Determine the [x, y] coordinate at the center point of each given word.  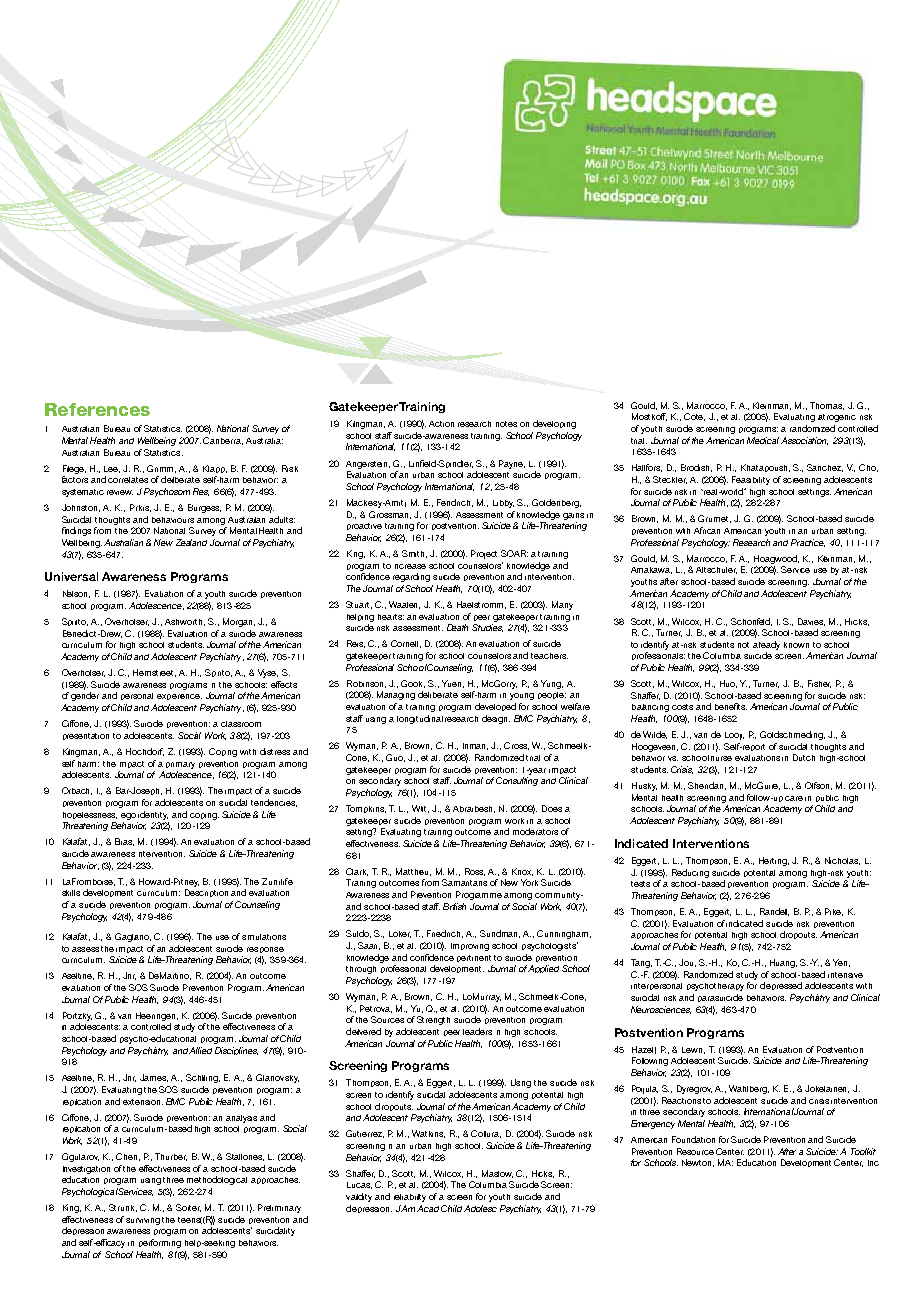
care [794, 798]
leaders [477, 1031]
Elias [124, 842]
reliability [410, 1198]
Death [457, 627]
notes [506, 424]
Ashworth [185, 622]
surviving [143, 1221]
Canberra [223, 441]
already [766, 645]
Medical [763, 440]
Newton [698, 1163]
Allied [200, 1050]
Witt [420, 809]
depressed [781, 986]
